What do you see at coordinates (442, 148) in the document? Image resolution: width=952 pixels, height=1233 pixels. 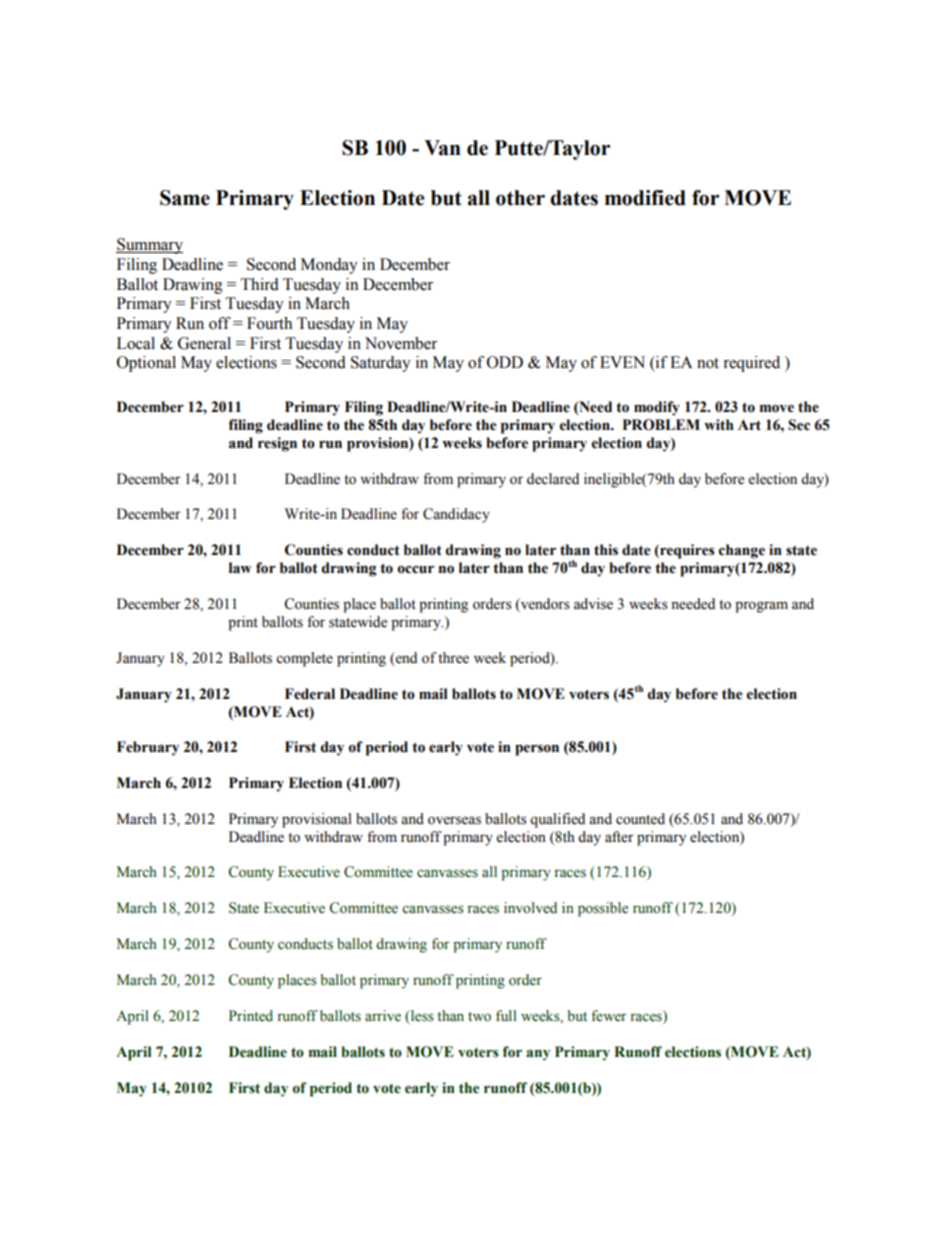 I see `Van` at bounding box center [442, 148].
